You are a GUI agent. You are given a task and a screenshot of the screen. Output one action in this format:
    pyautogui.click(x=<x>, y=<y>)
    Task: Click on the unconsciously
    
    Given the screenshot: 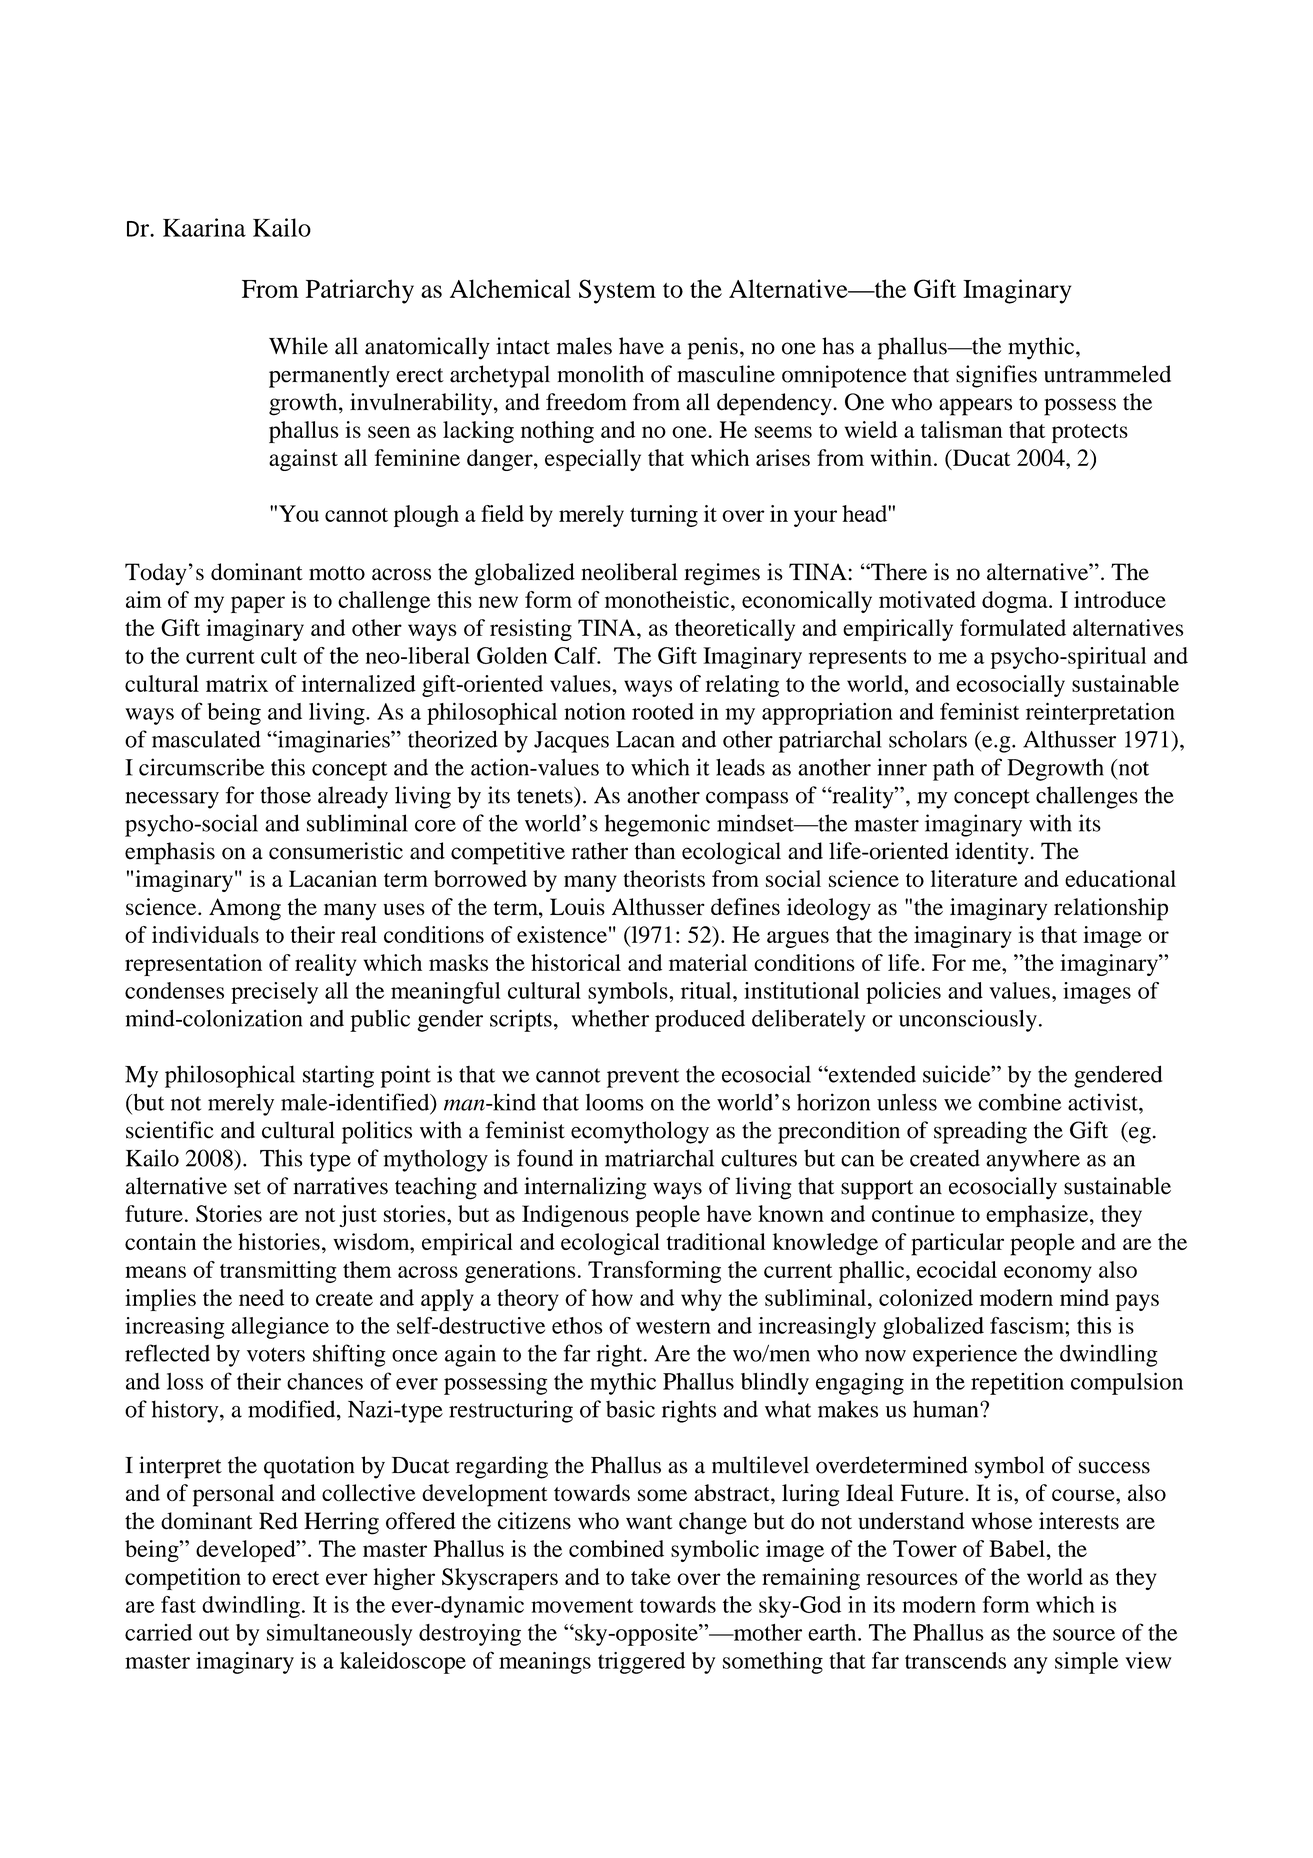 What is the action you would take?
    pyautogui.click(x=968, y=1020)
